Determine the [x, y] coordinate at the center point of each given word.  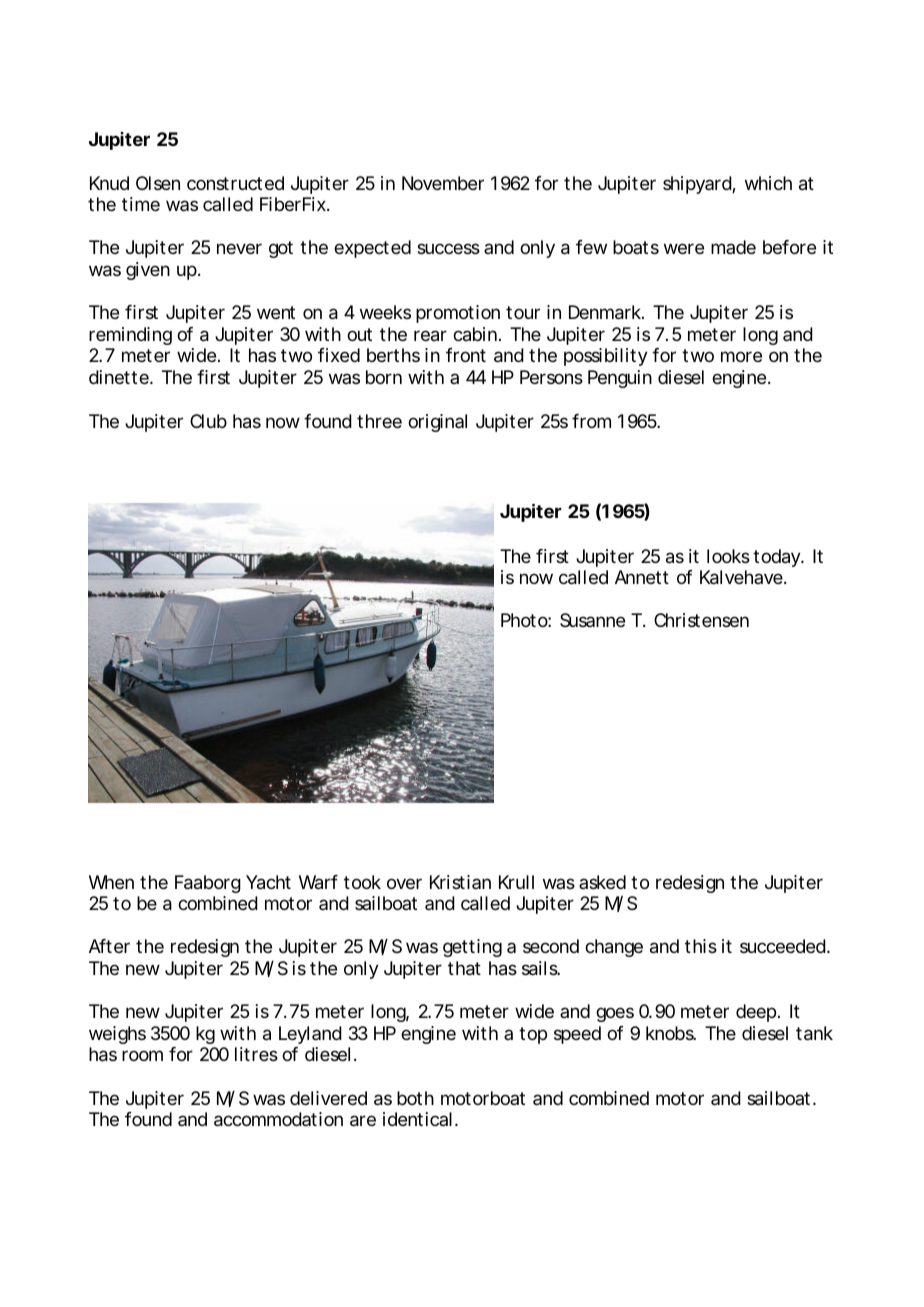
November [443, 183]
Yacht [268, 882]
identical [417, 1119]
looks [728, 556]
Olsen [158, 183]
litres [256, 1054]
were [684, 248]
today [777, 558]
